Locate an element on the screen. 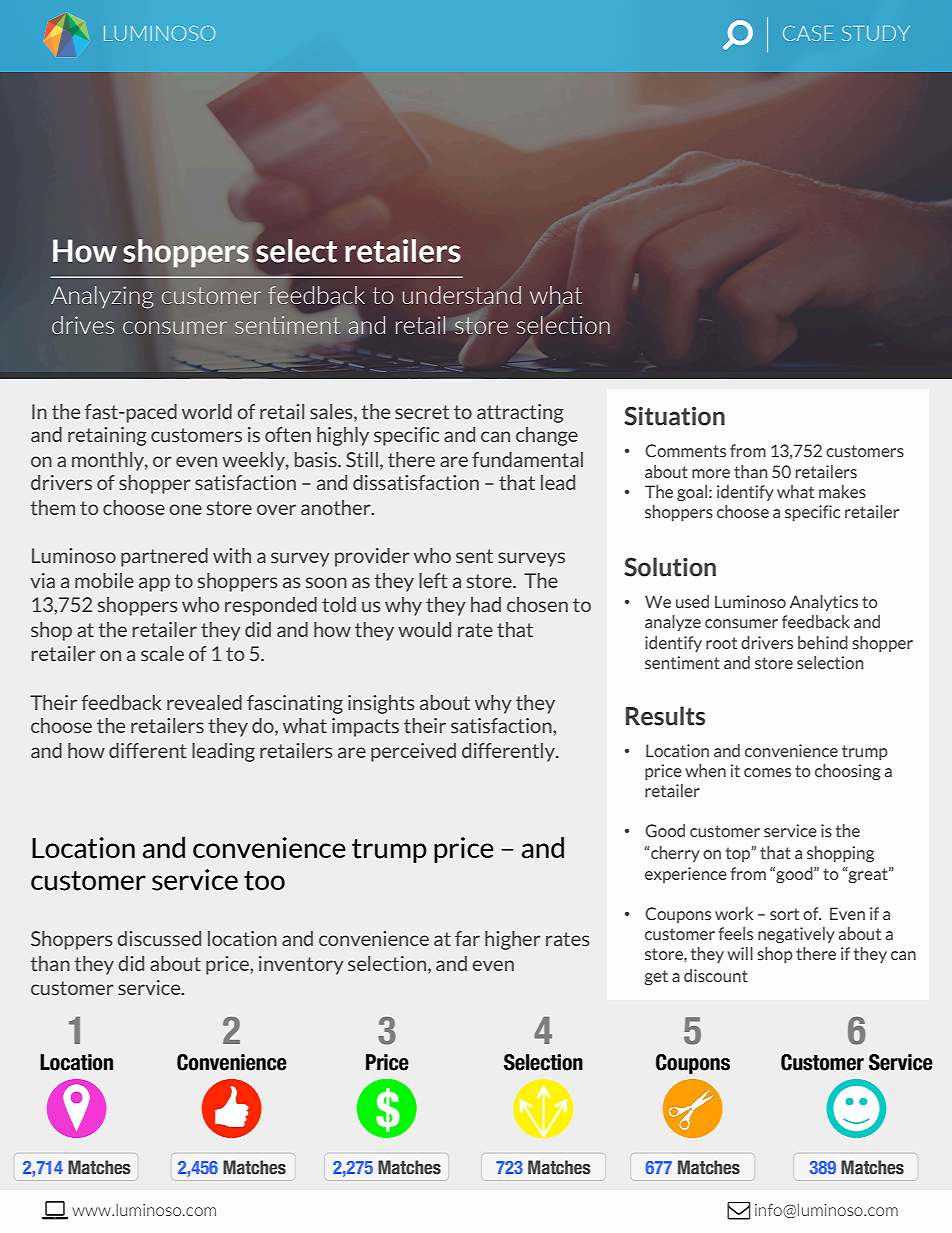 The image size is (952, 1233). secret is located at coordinates (422, 412).
